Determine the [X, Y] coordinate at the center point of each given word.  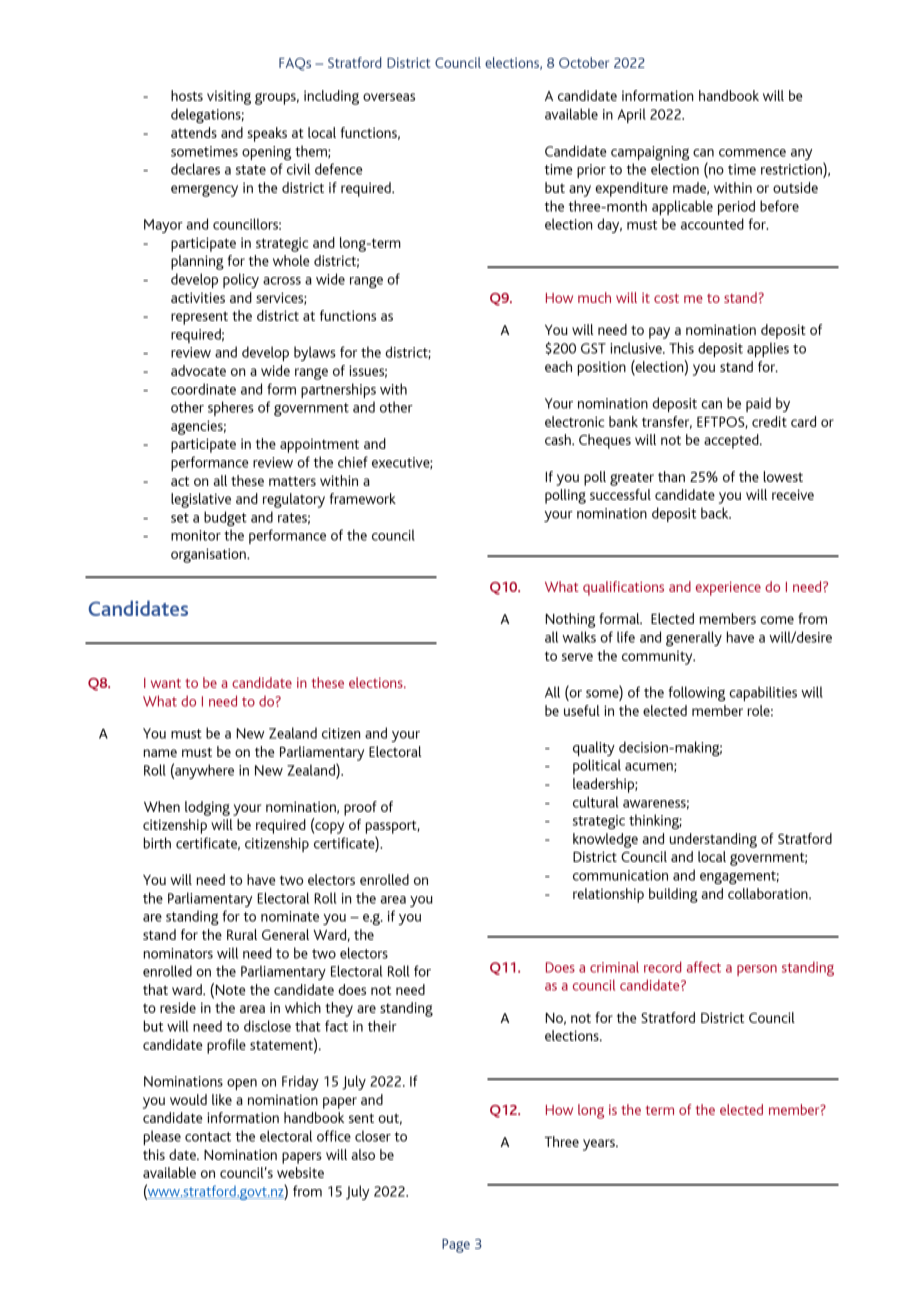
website [300, 1172]
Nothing [570, 620]
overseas [389, 97]
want [166, 683]
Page [456, 1246]
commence [752, 153]
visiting [229, 97]
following [696, 693]
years [600, 1145]
